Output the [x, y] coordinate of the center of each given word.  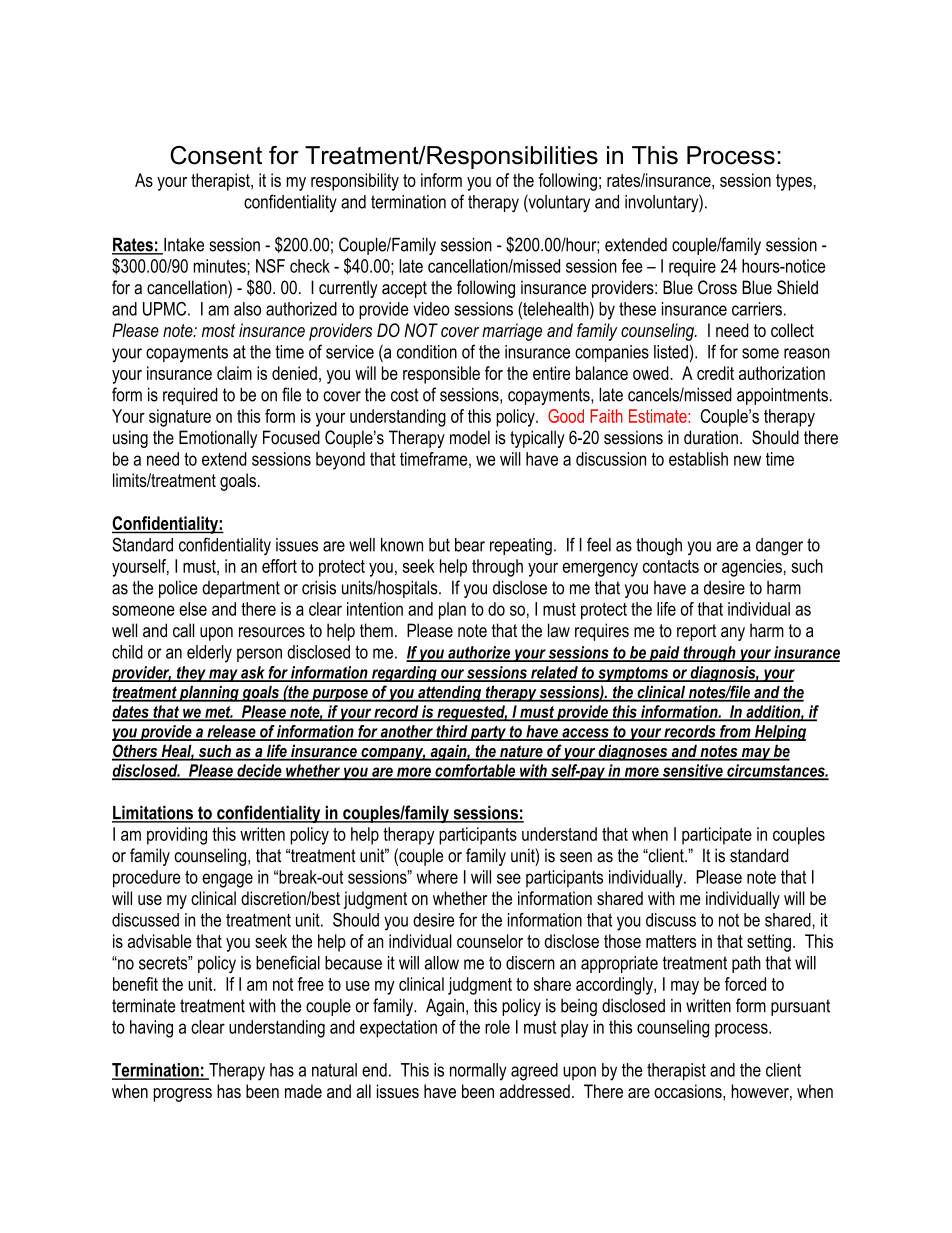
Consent [216, 155]
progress [182, 1095]
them [376, 630]
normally [478, 1072]
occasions [689, 1091]
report [696, 632]
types [794, 182]
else [193, 609]
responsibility [355, 182]
